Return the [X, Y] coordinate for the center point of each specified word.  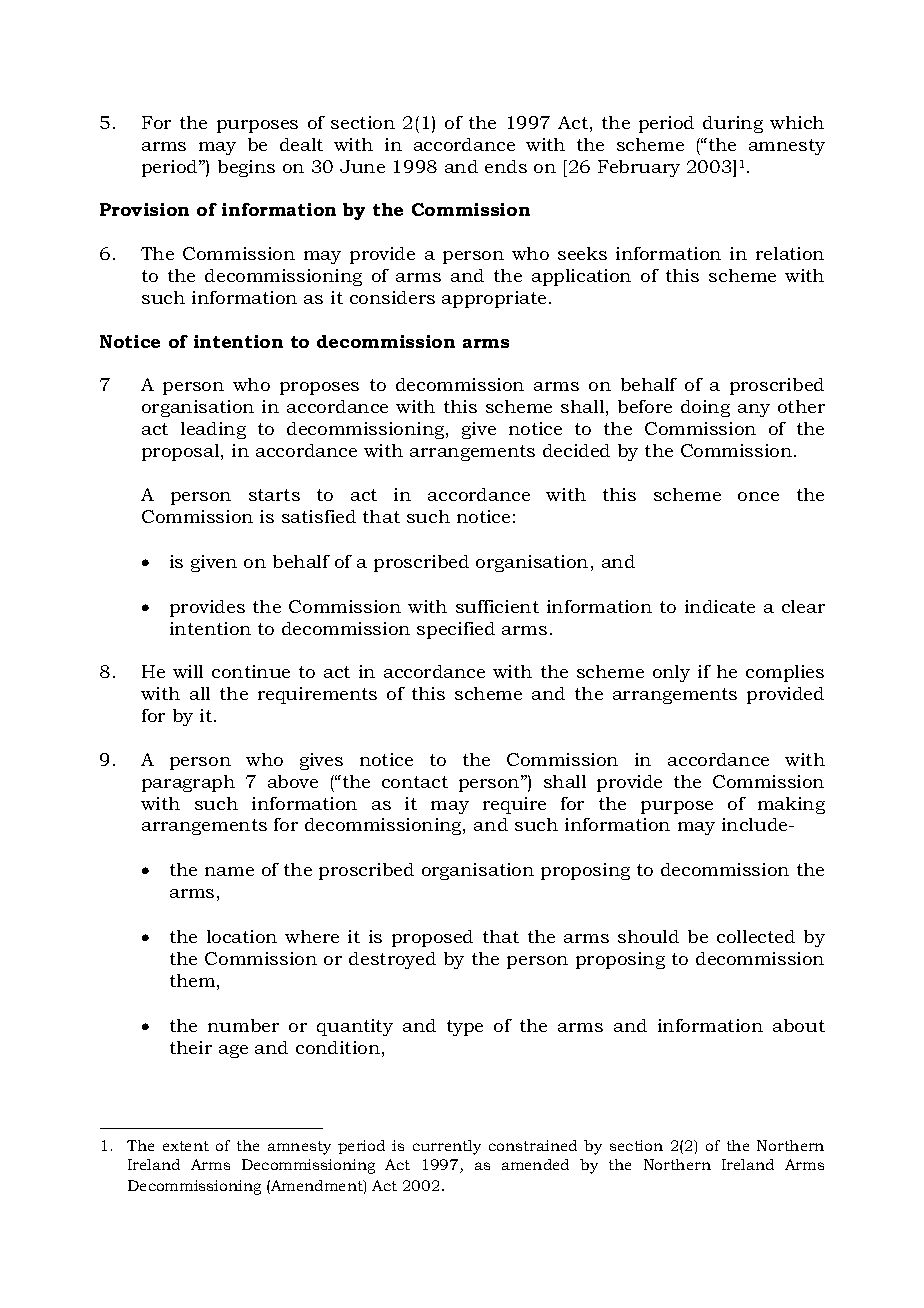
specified [456, 630]
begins [246, 168]
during [733, 124]
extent [186, 1146]
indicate [720, 606]
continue [251, 671]
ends [506, 166]
